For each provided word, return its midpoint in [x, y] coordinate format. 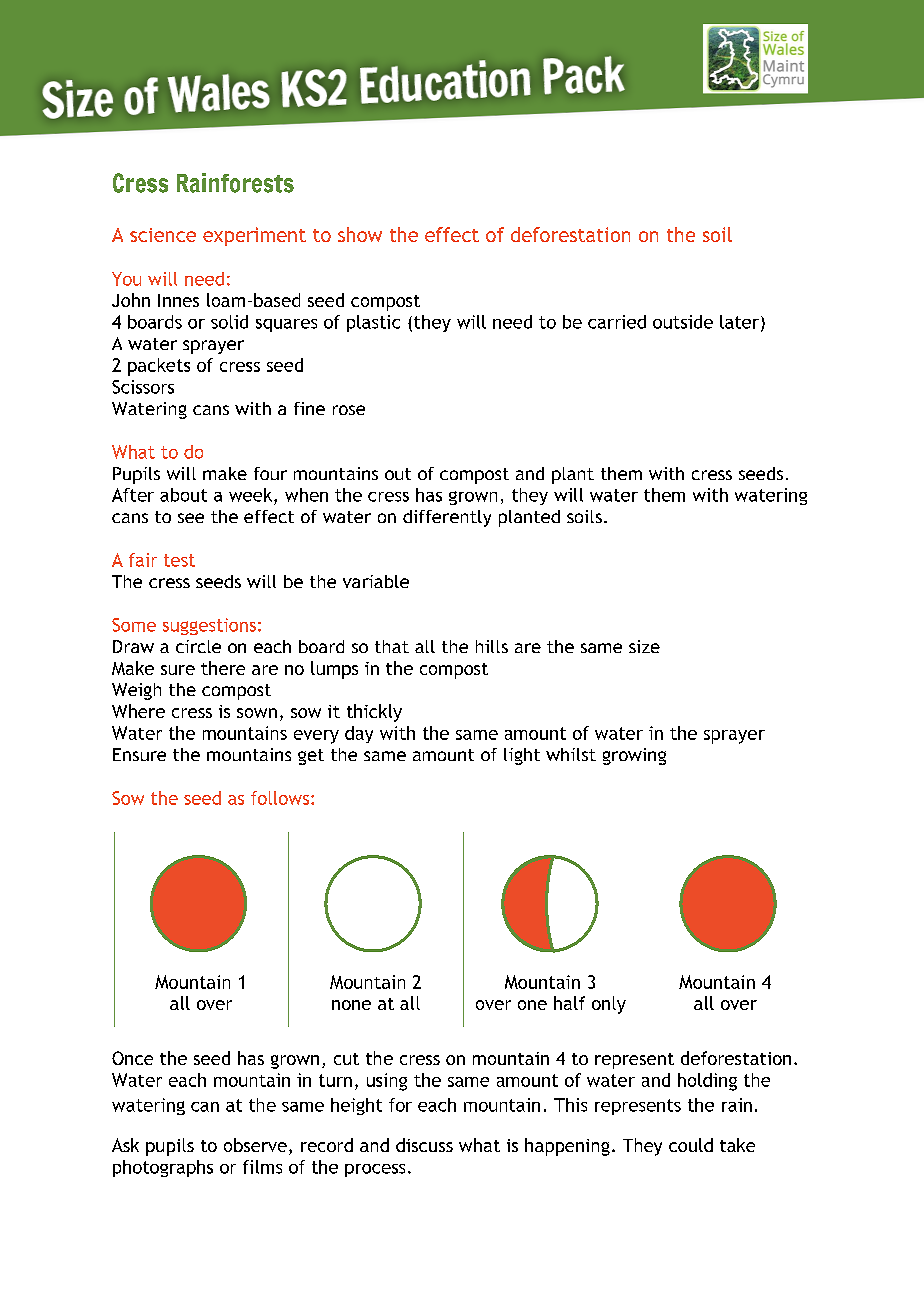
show [360, 234]
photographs [163, 1168]
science [163, 235]
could [691, 1145]
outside [683, 322]
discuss [424, 1145]
